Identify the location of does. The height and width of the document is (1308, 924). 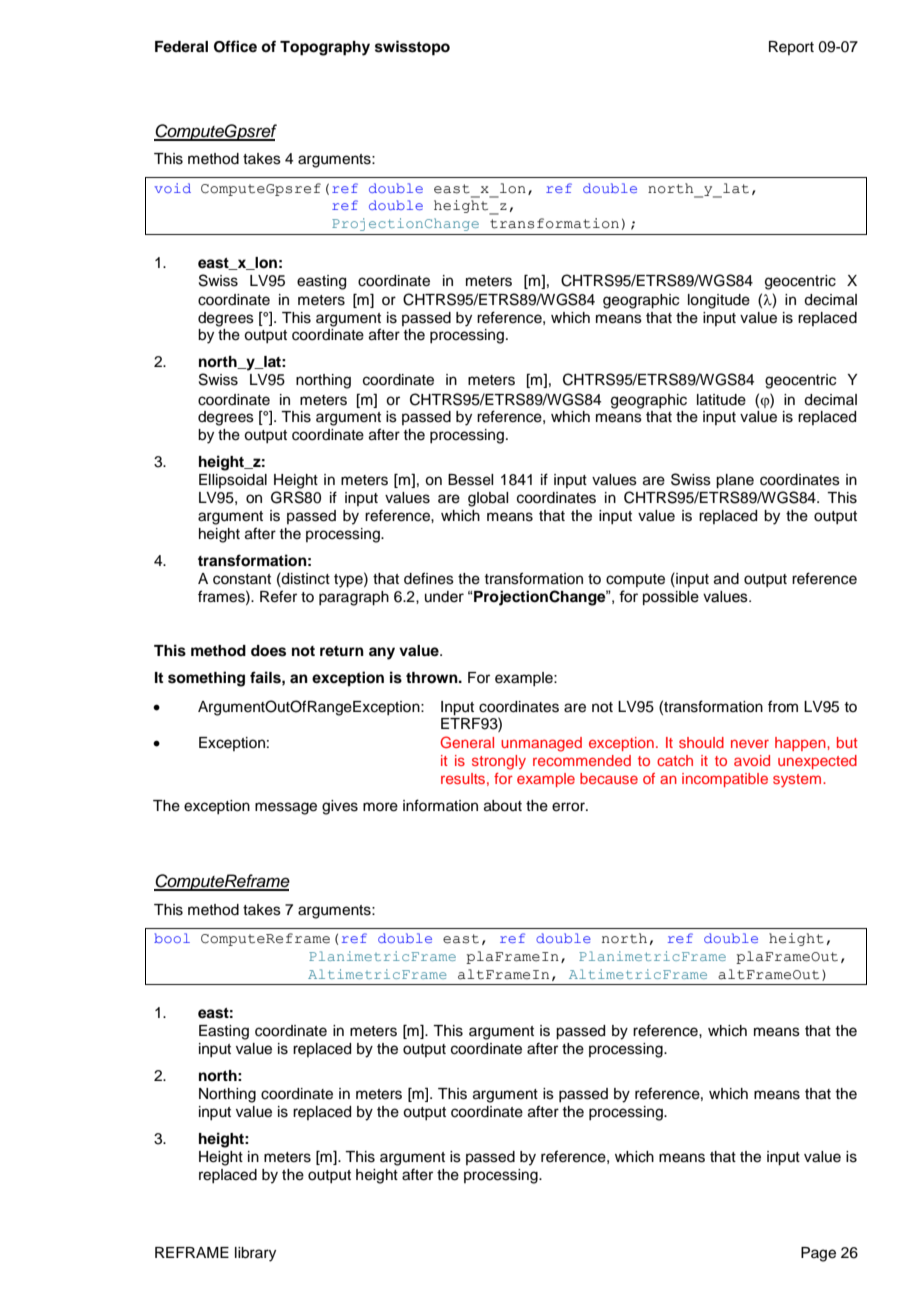
(268, 651).
